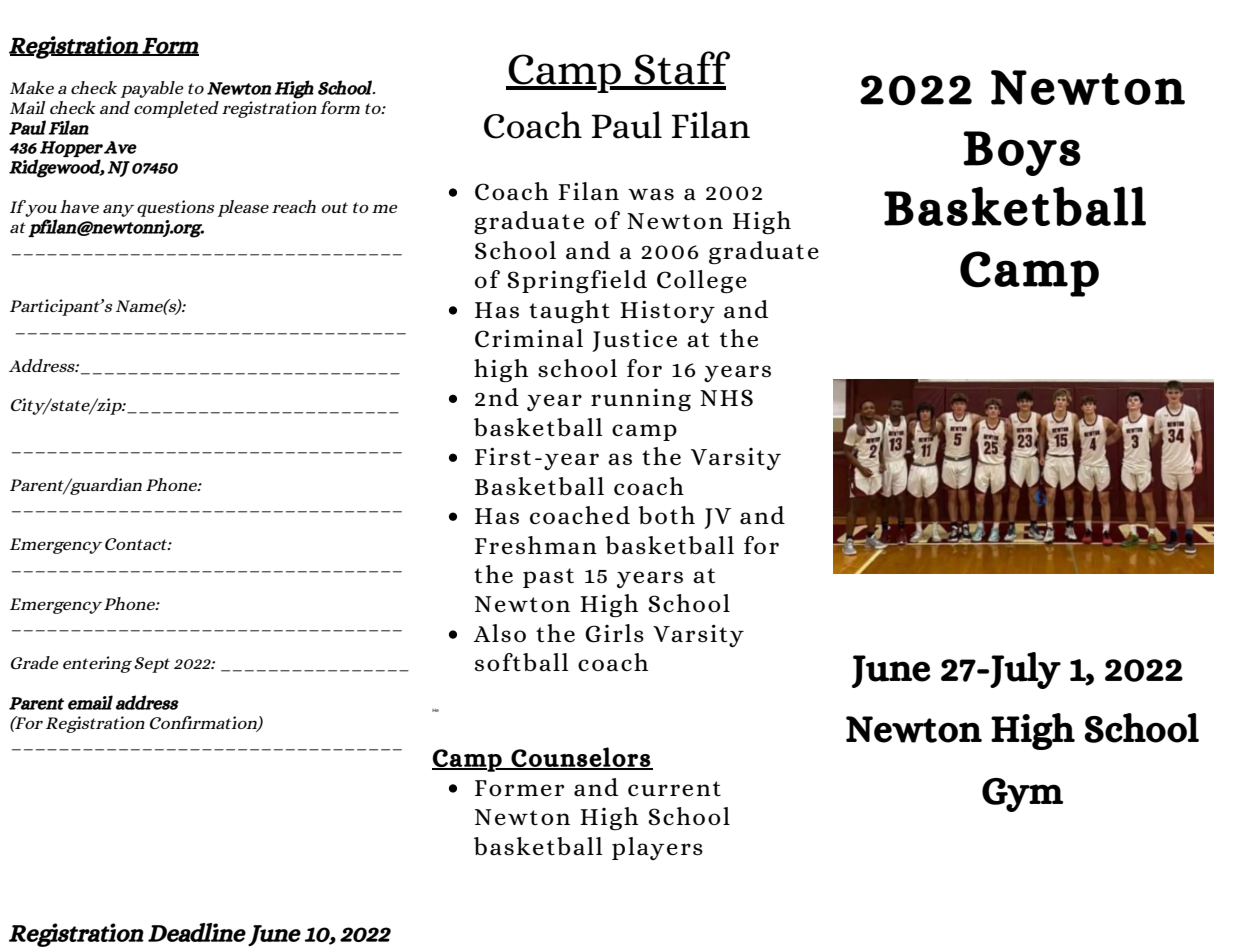  I want to click on Girls, so click(614, 633).
